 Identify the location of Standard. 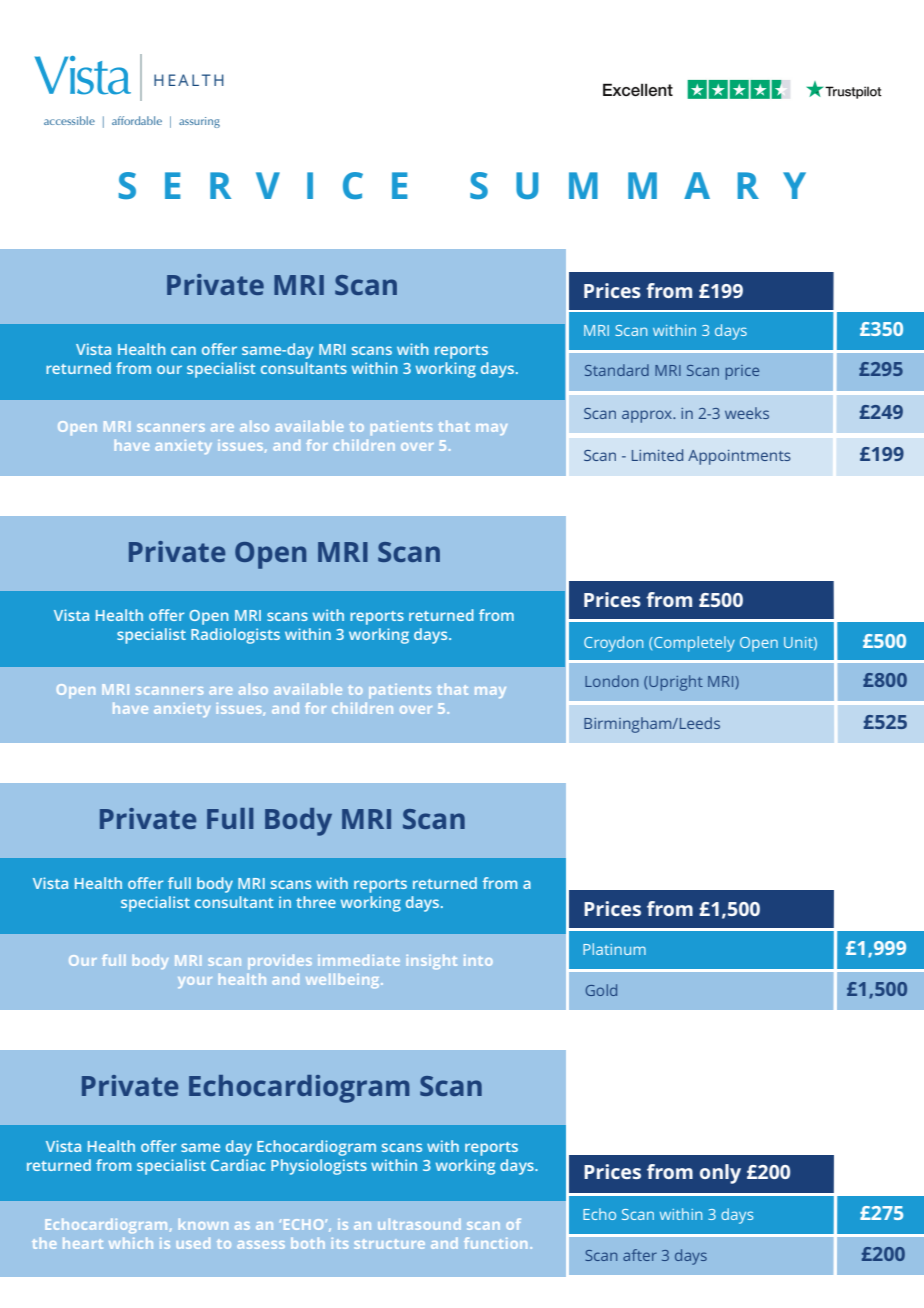
(617, 370).
